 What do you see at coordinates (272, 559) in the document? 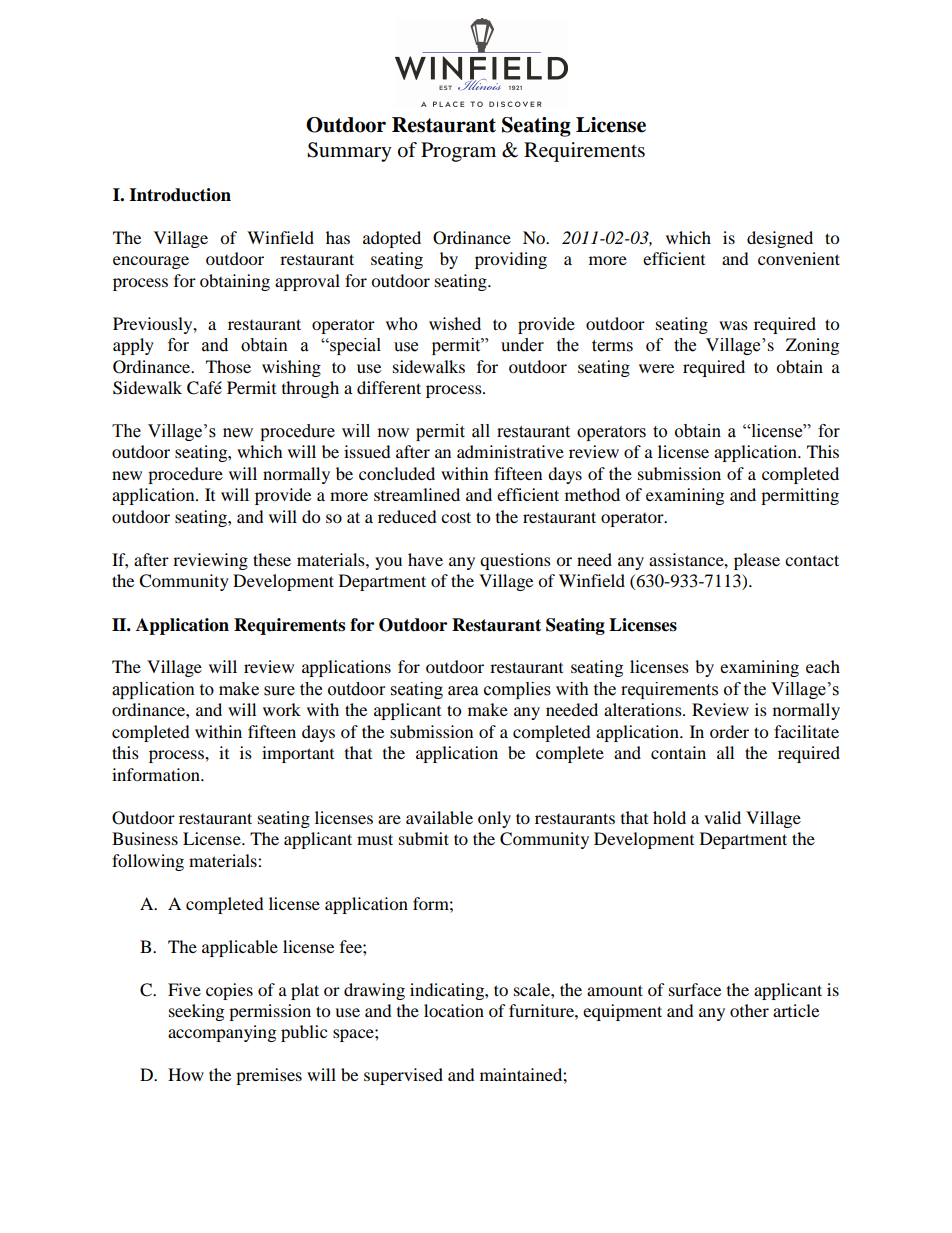
I see `these` at bounding box center [272, 559].
